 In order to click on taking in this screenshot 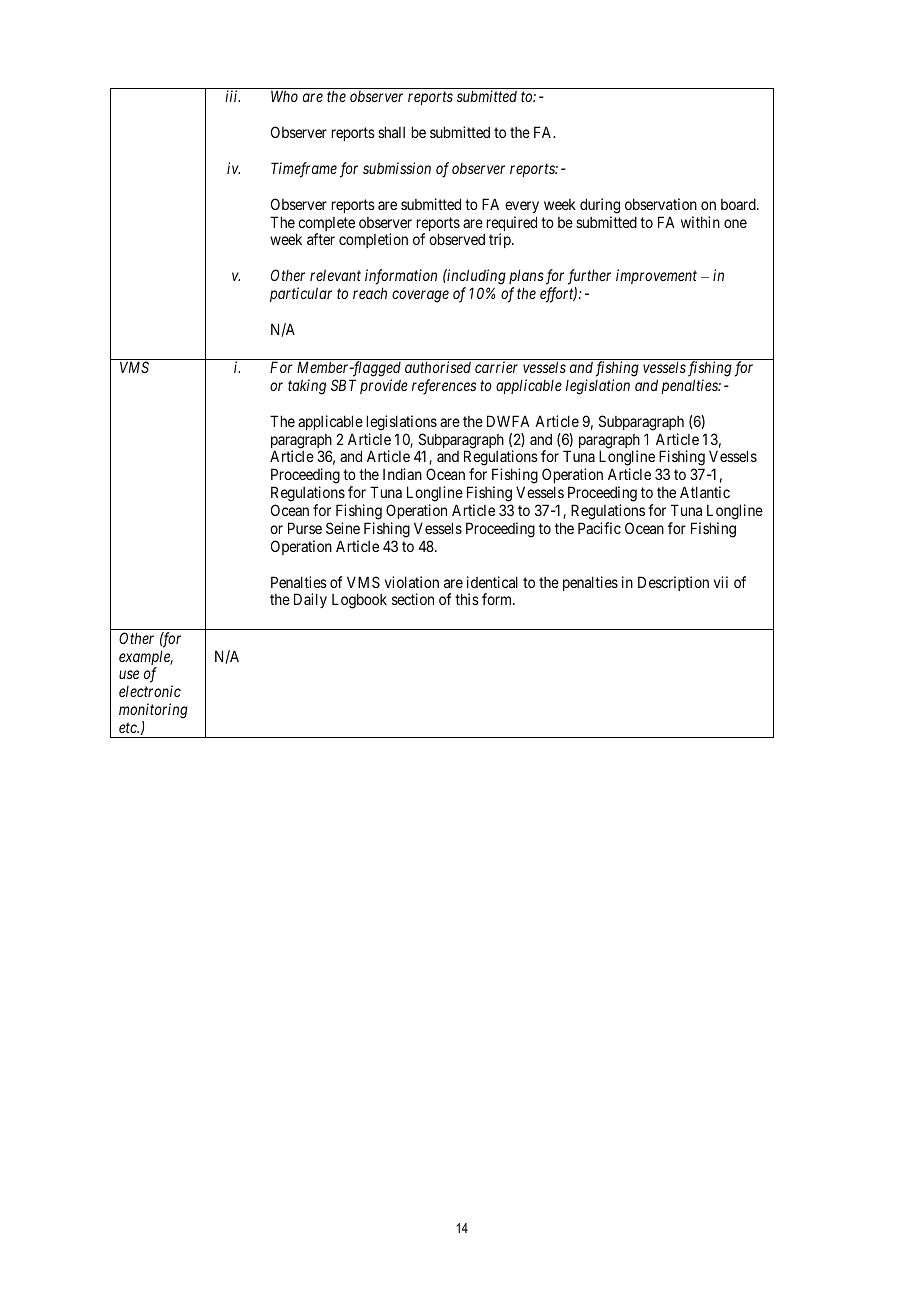, I will do `click(307, 387)`.
